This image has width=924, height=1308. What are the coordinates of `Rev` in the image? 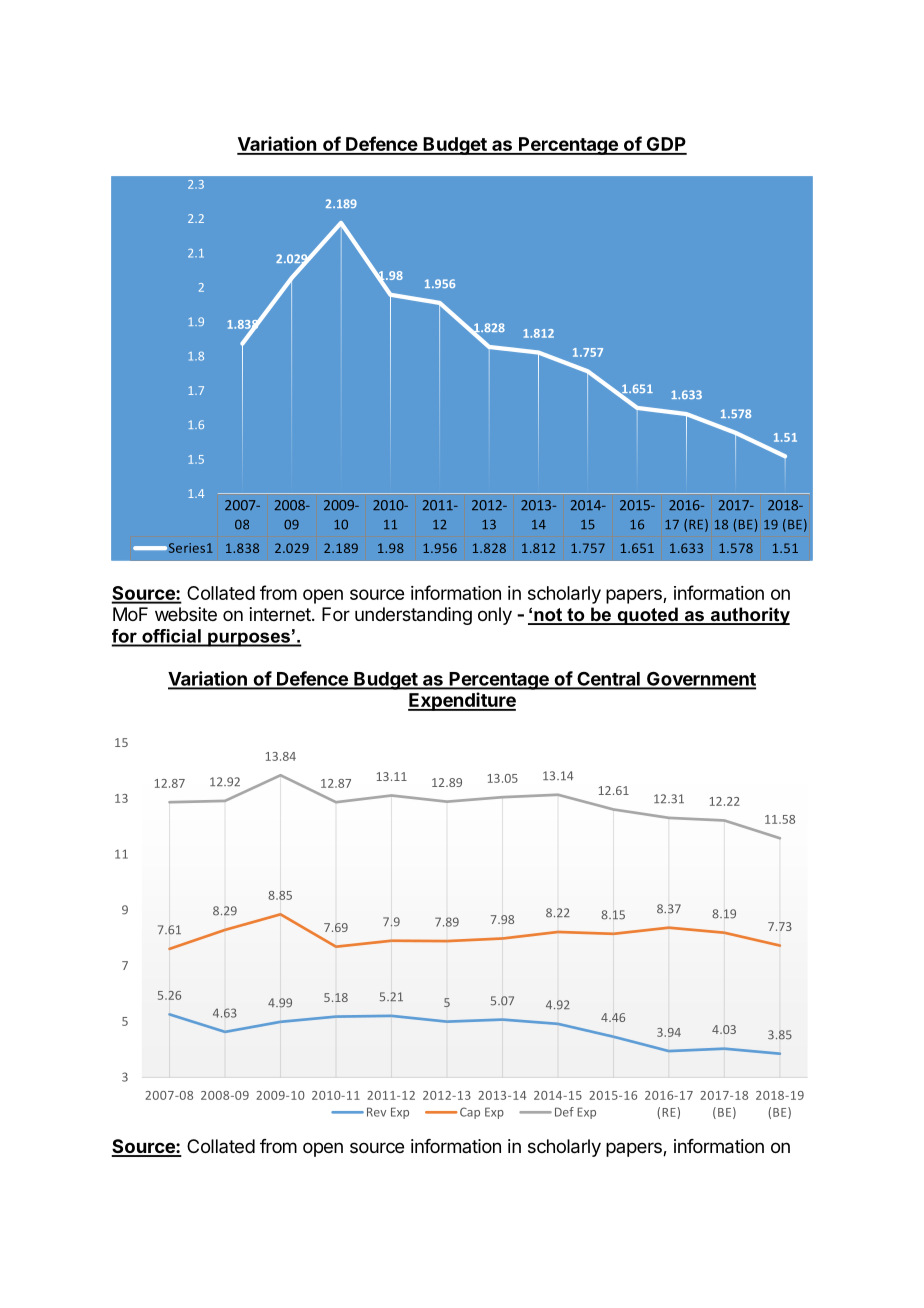 It's located at (376, 1112).
